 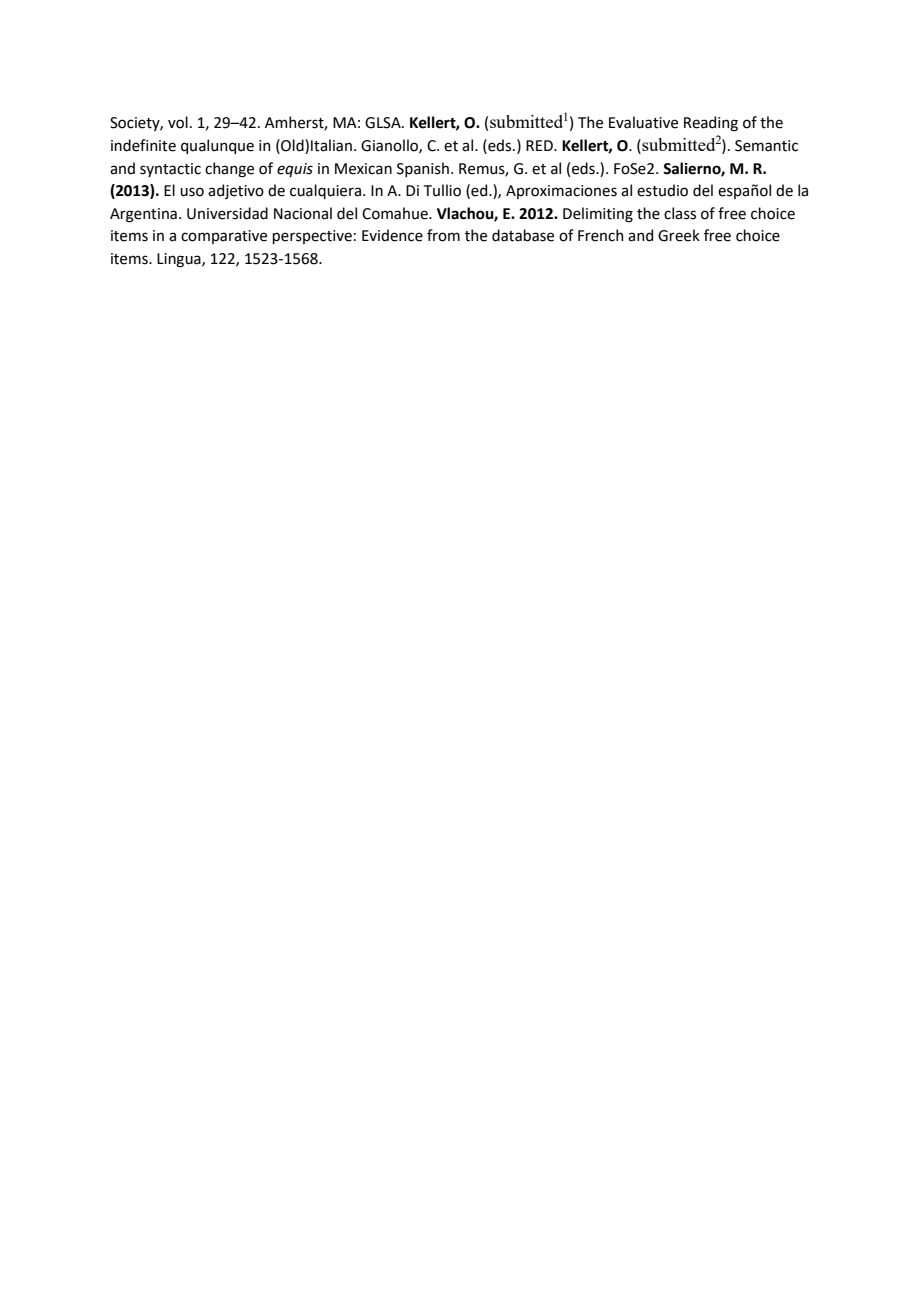 What do you see at coordinates (224, 237) in the image?
I see `comparative` at bounding box center [224, 237].
